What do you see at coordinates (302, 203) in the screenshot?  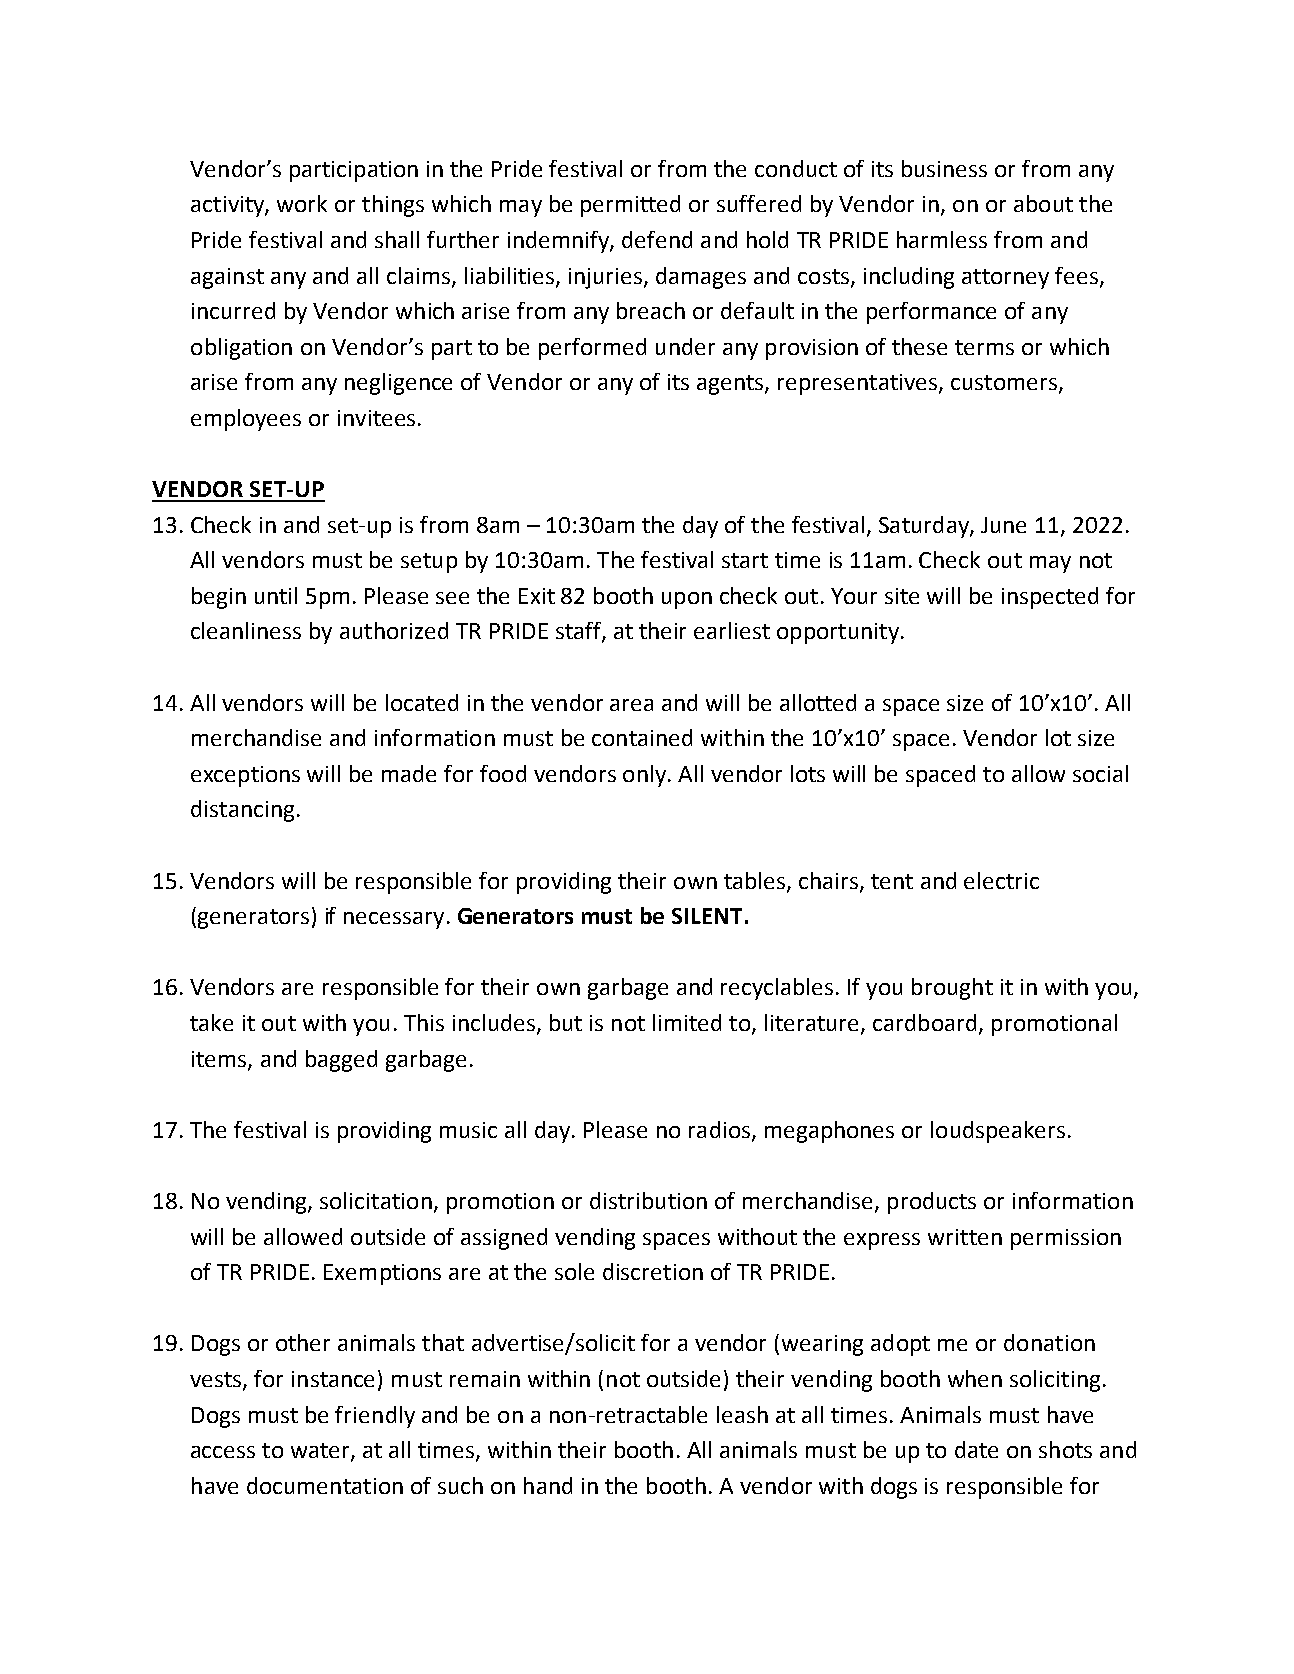 I see `work` at bounding box center [302, 203].
